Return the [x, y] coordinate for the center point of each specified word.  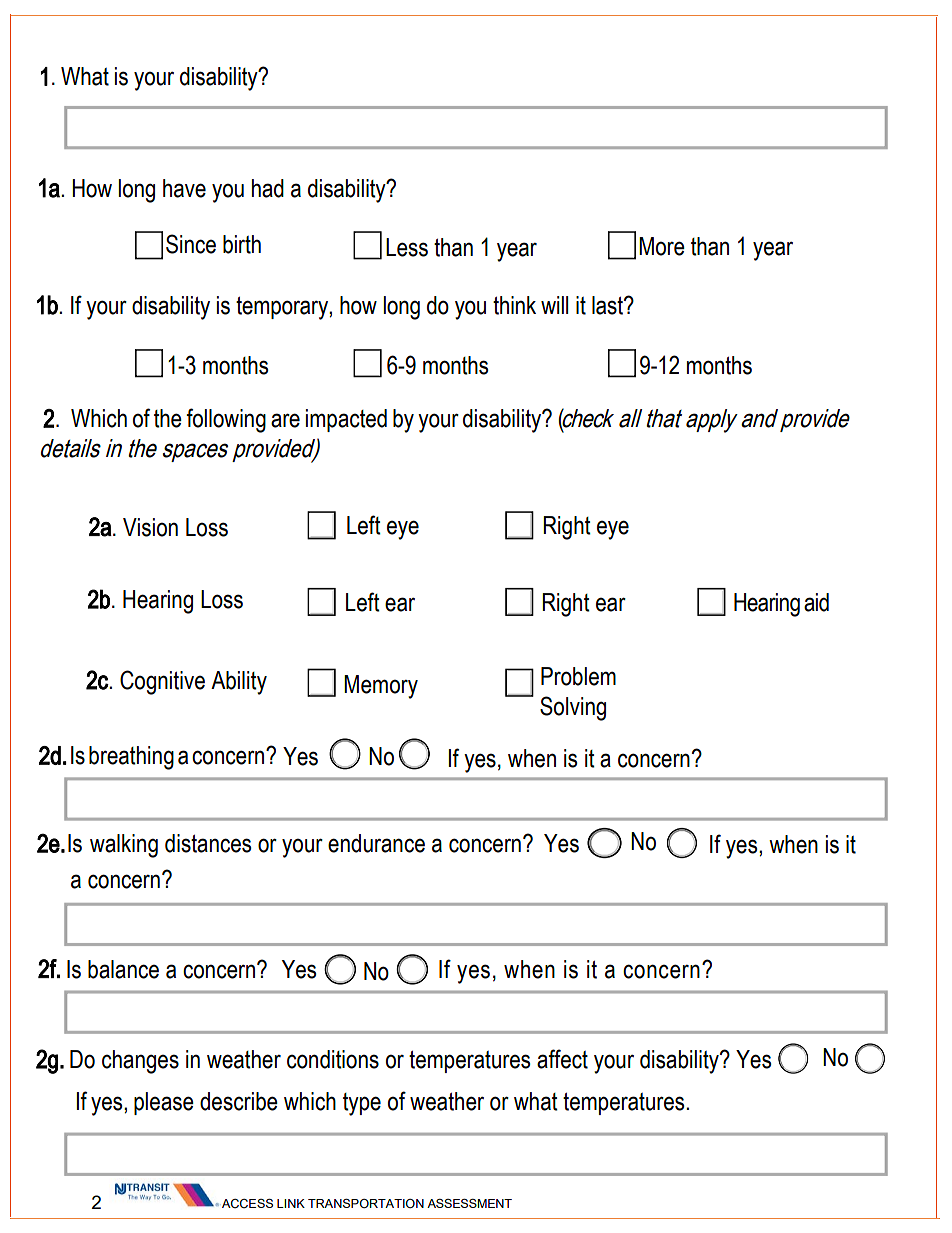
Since [191, 244]
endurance [376, 843]
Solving [573, 708]
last [608, 305]
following [226, 420]
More [662, 246]
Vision [150, 527]
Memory [381, 687]
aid [816, 602]
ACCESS [247, 1204]
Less [407, 247]
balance [123, 969]
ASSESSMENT [469, 1203]
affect [562, 1059]
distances [208, 843]
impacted [346, 420]
